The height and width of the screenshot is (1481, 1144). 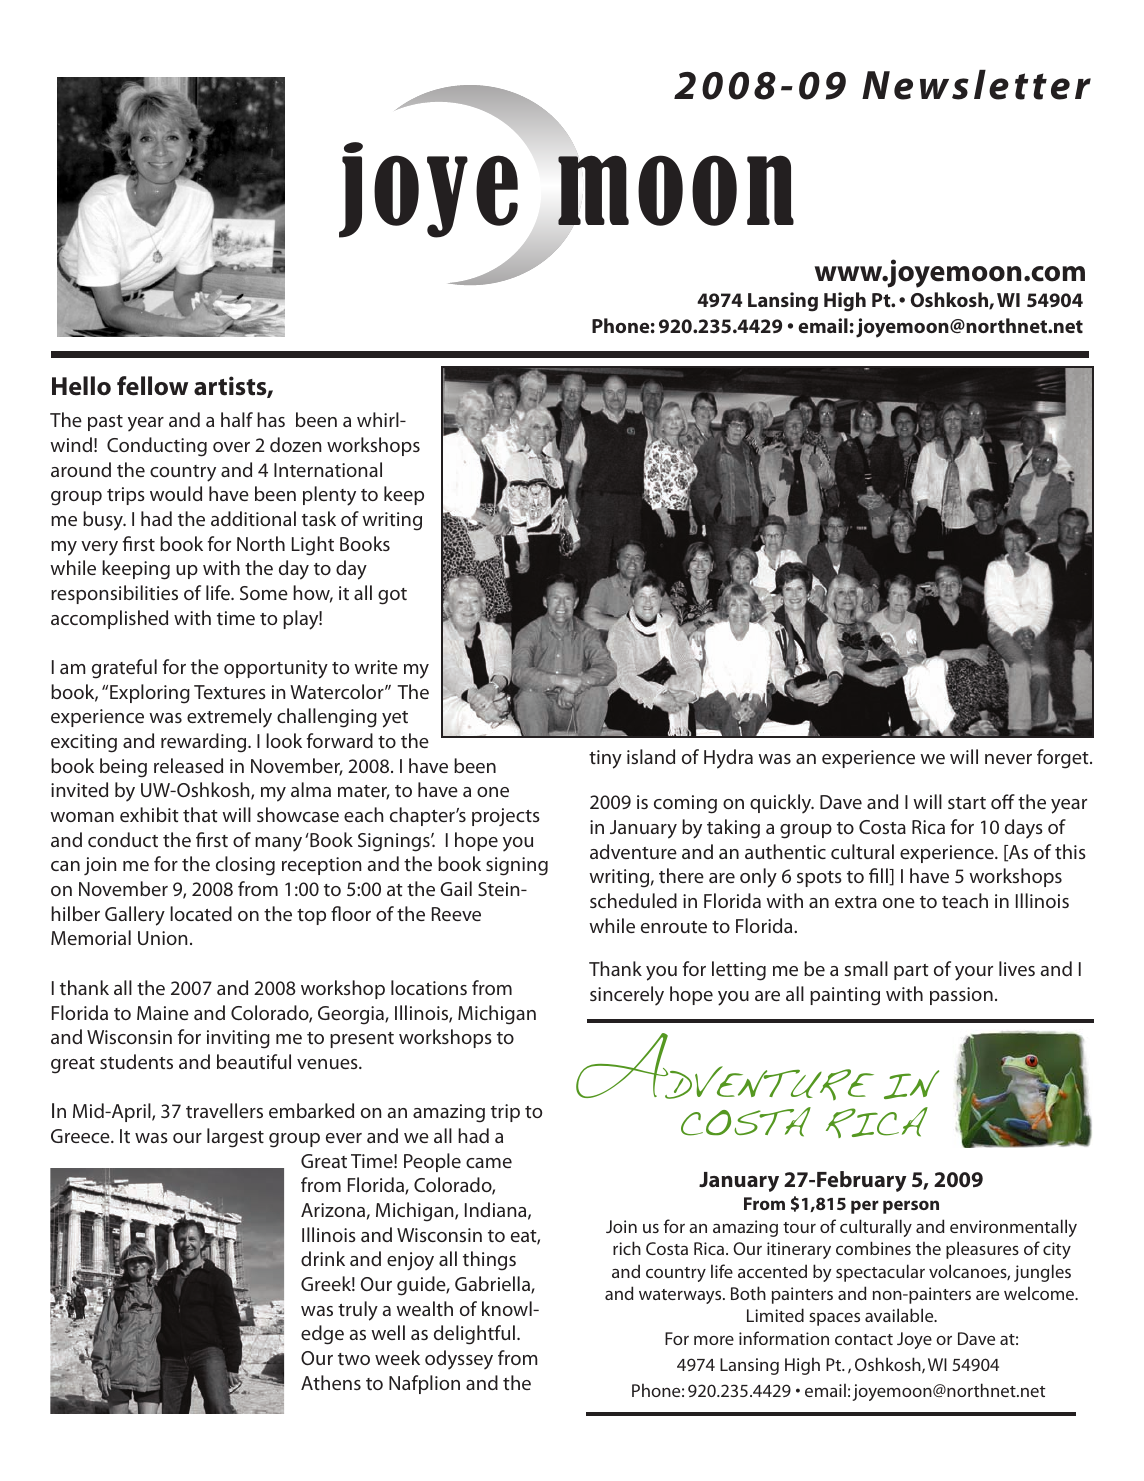 I want to click on odyssey, so click(x=459, y=1360).
